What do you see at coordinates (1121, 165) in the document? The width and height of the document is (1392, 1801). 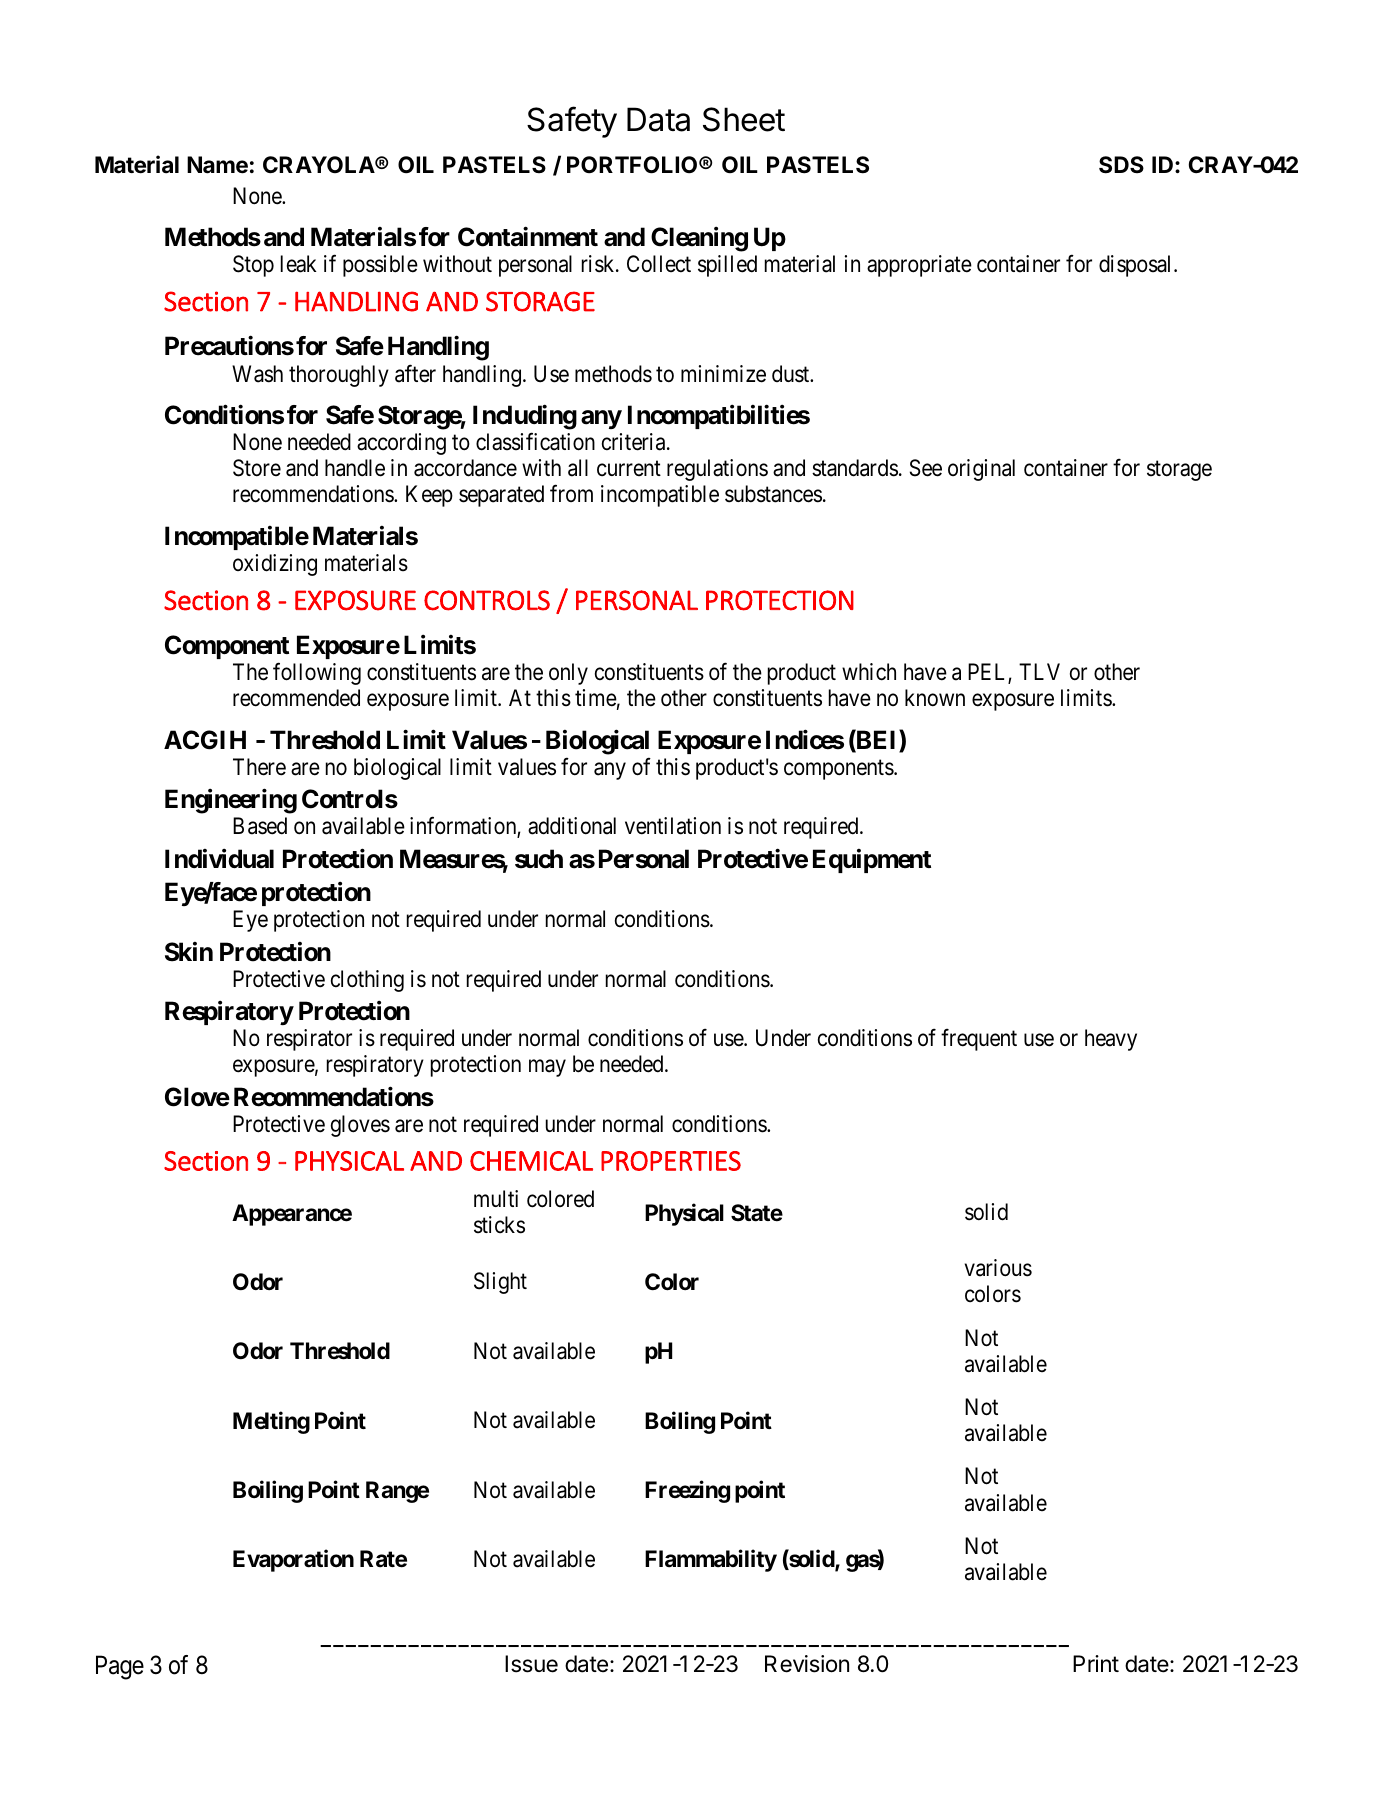 I see `SDS` at bounding box center [1121, 165].
